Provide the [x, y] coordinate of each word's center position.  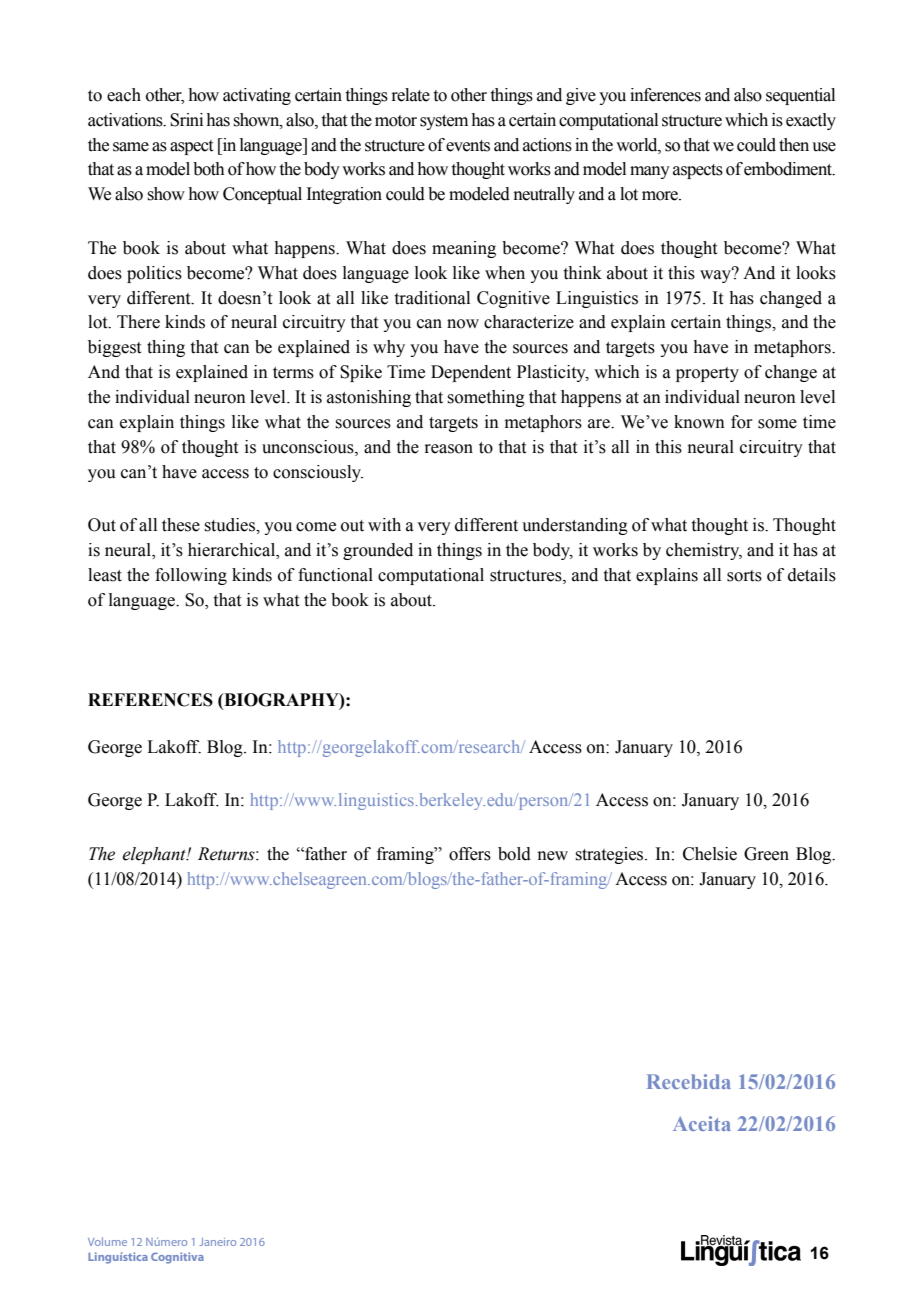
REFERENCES [150, 700]
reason [448, 449]
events [468, 146]
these [181, 525]
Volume [107, 1241]
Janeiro [217, 1242]
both [209, 169]
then [794, 145]
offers [470, 854]
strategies [611, 855]
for [741, 422]
